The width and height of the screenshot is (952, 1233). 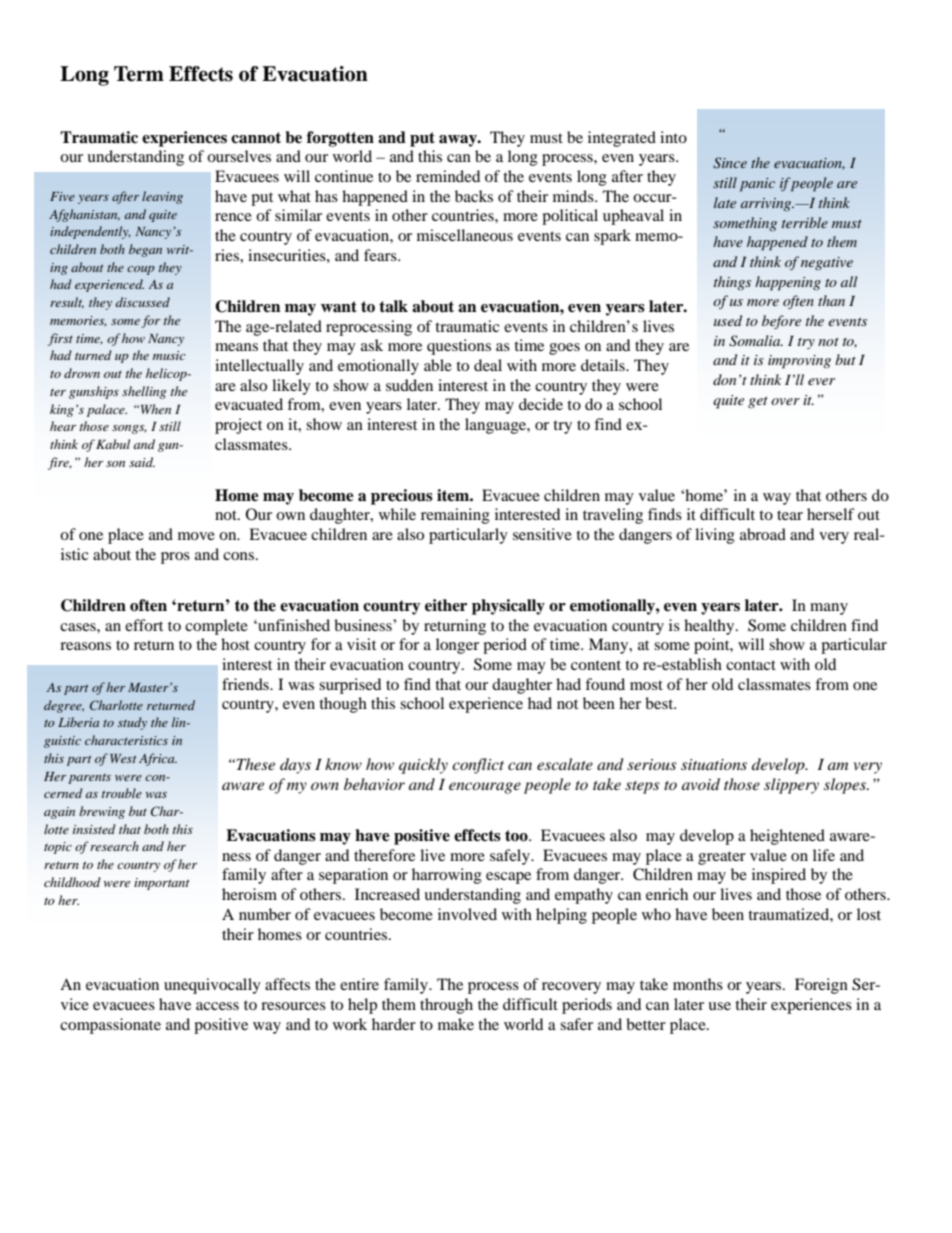 What do you see at coordinates (175, 558) in the screenshot?
I see `pros` at bounding box center [175, 558].
